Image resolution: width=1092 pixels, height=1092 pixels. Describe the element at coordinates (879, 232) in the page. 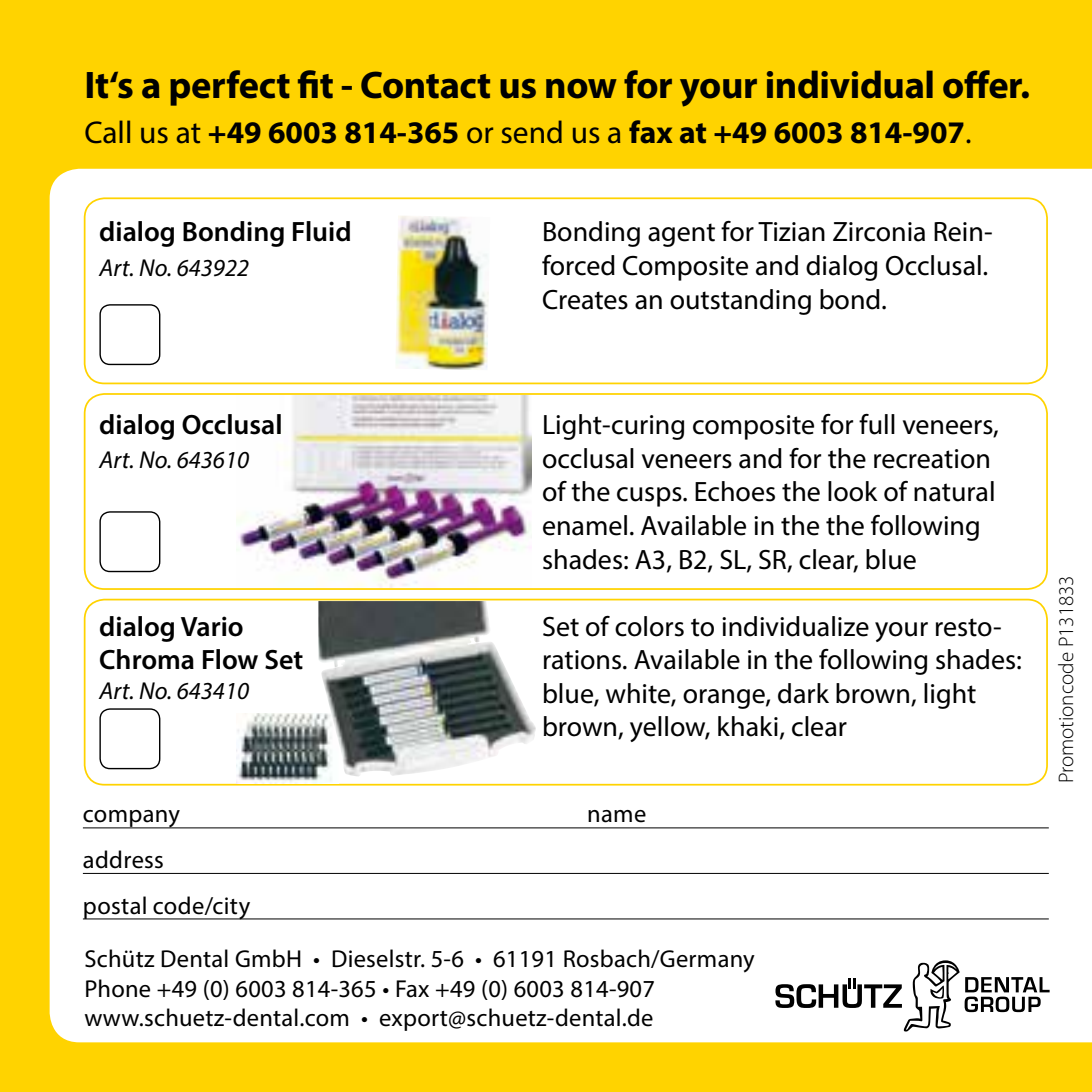

I see `Zirconia` at that location.
